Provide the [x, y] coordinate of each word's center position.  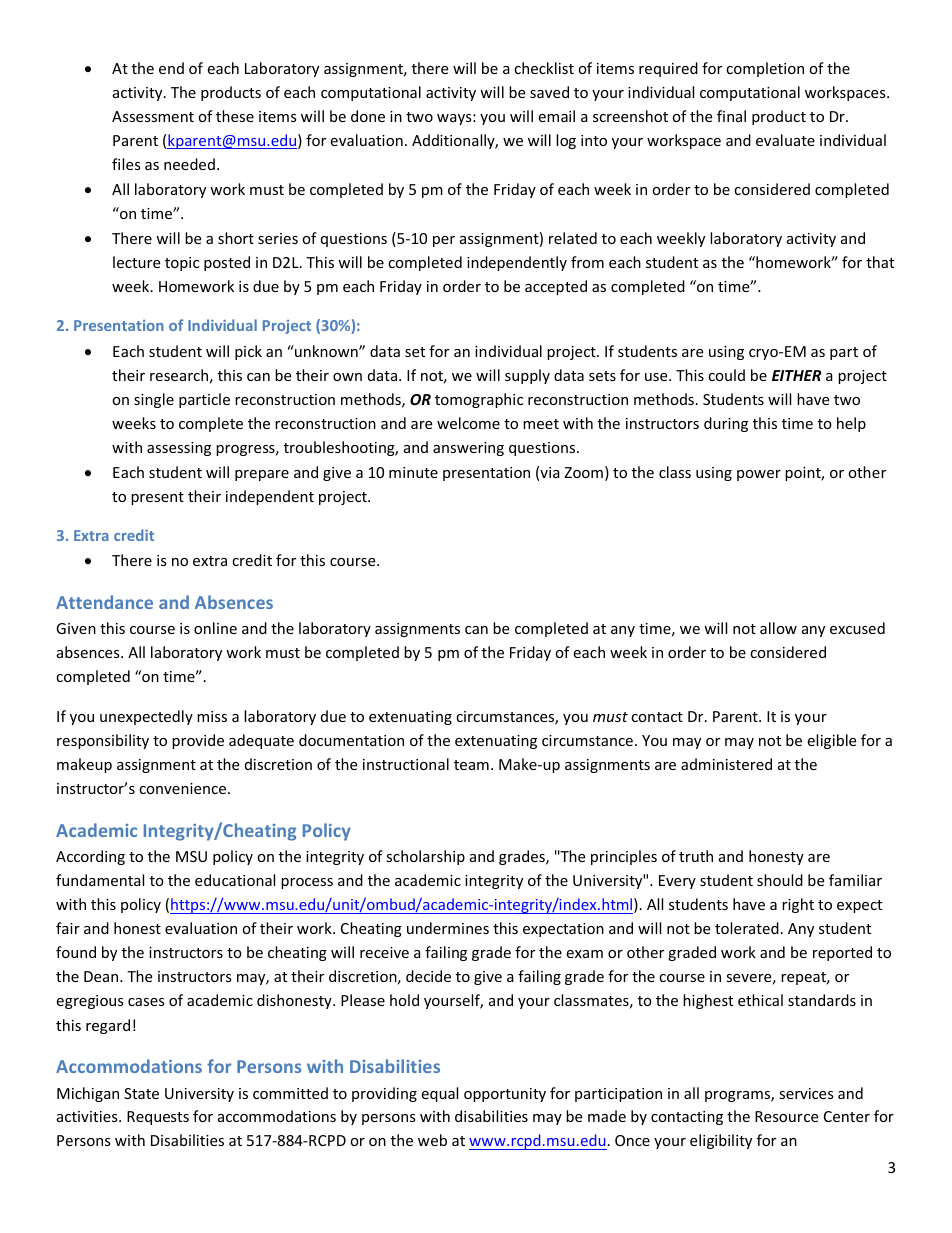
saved [549, 92]
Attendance [104, 602]
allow [778, 628]
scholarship [425, 857]
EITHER [797, 375]
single [154, 400]
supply [527, 376]
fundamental [100, 880]
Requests [158, 1118]
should [780, 880]
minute [413, 472]
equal [439, 1094]
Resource [786, 1116]
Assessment [153, 116]
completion [765, 69]
